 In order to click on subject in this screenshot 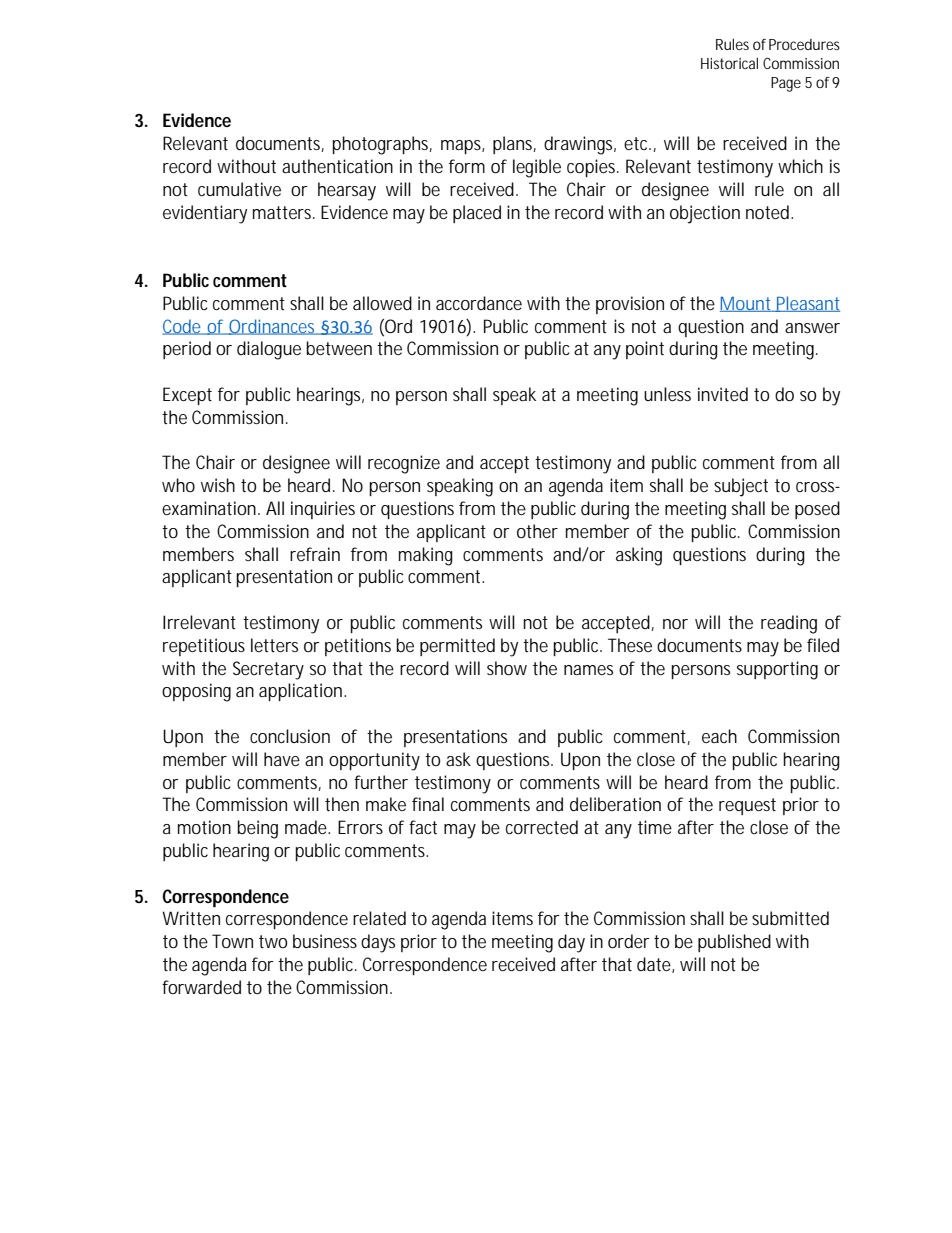, I will do `click(741, 487)`.
